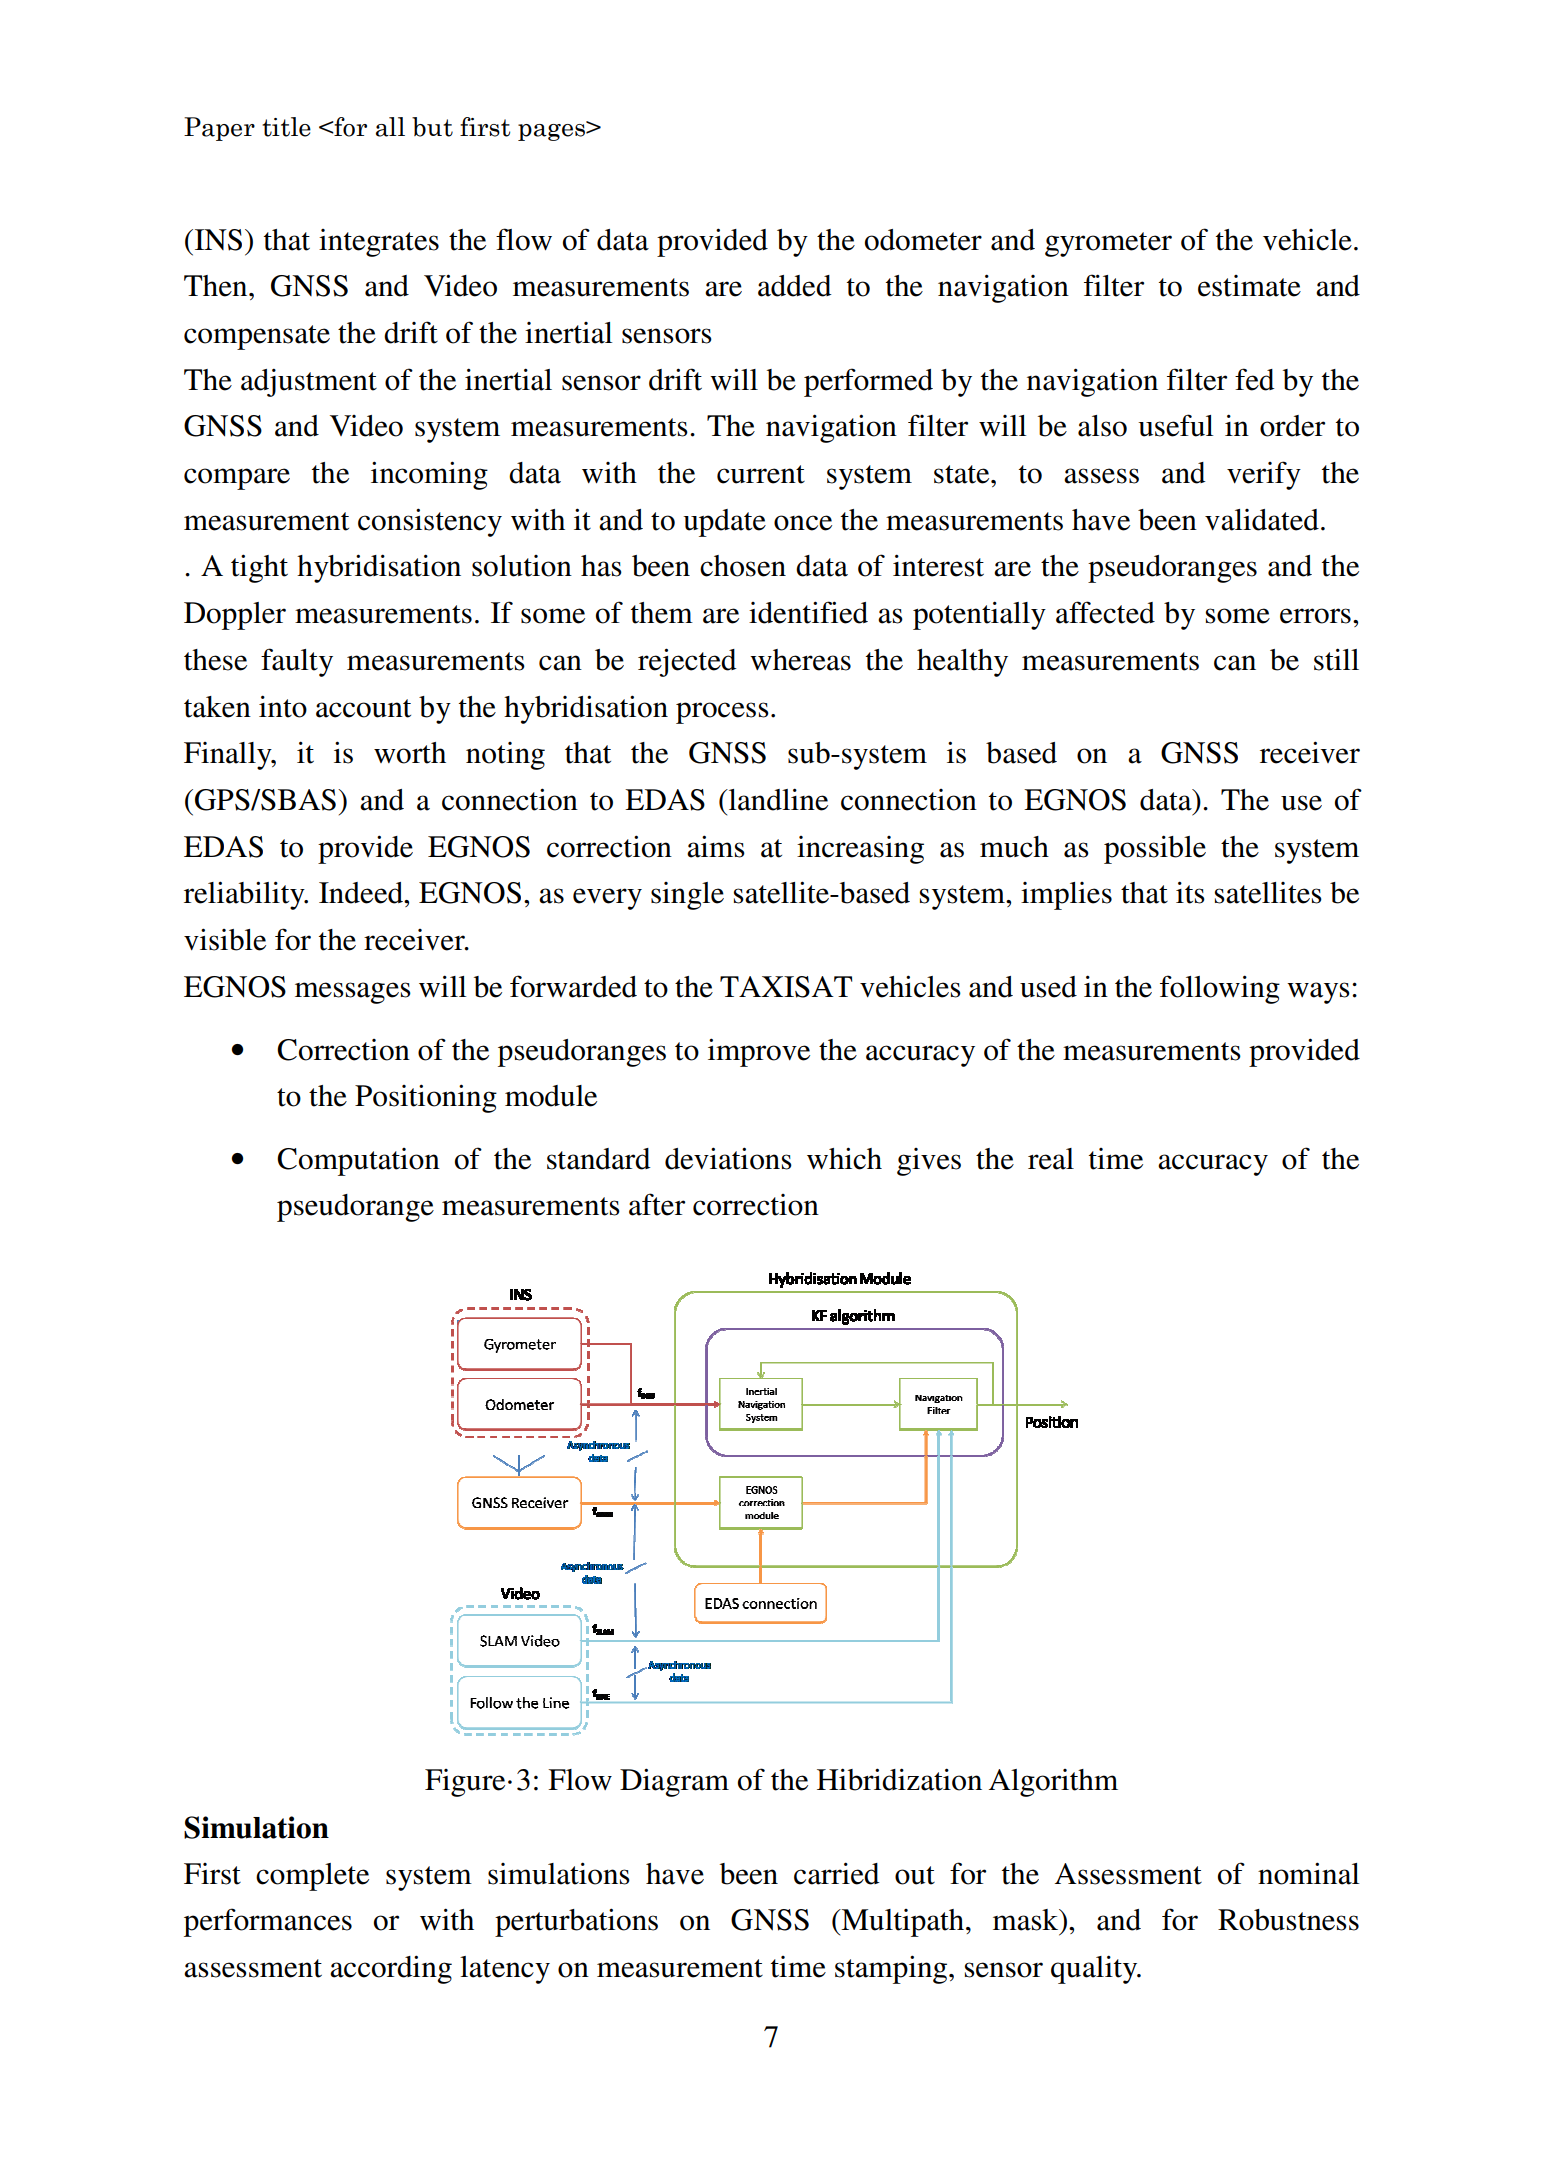 The width and height of the document is (1543, 2184). Describe the element at coordinates (379, 243) in the document. I see `integrates` at that location.
